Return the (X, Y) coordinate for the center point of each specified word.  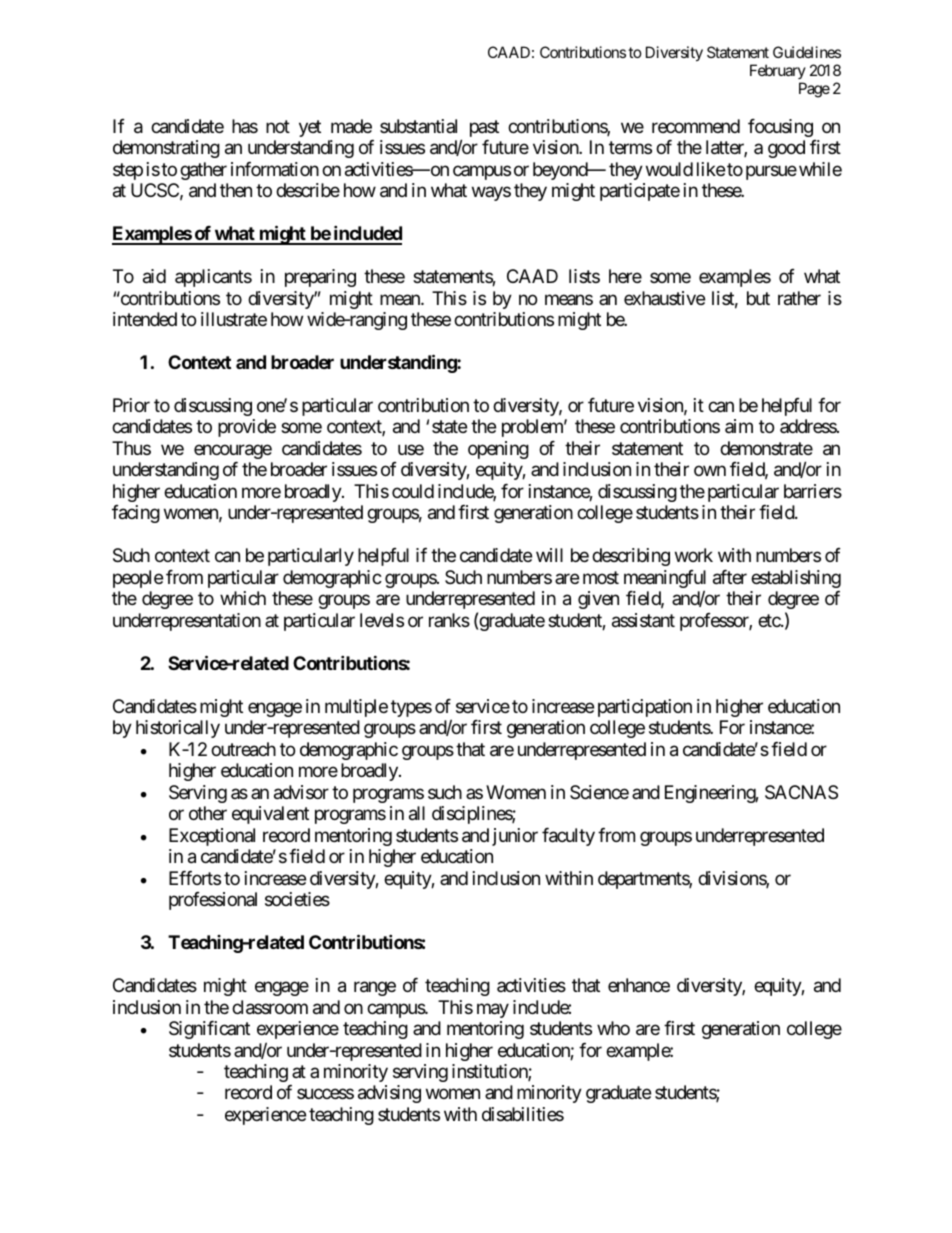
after (730, 577)
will (549, 555)
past (484, 128)
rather (799, 298)
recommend (696, 126)
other (208, 813)
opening (498, 450)
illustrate (234, 319)
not (278, 126)
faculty (568, 837)
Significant (209, 1030)
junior (515, 837)
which (243, 598)
